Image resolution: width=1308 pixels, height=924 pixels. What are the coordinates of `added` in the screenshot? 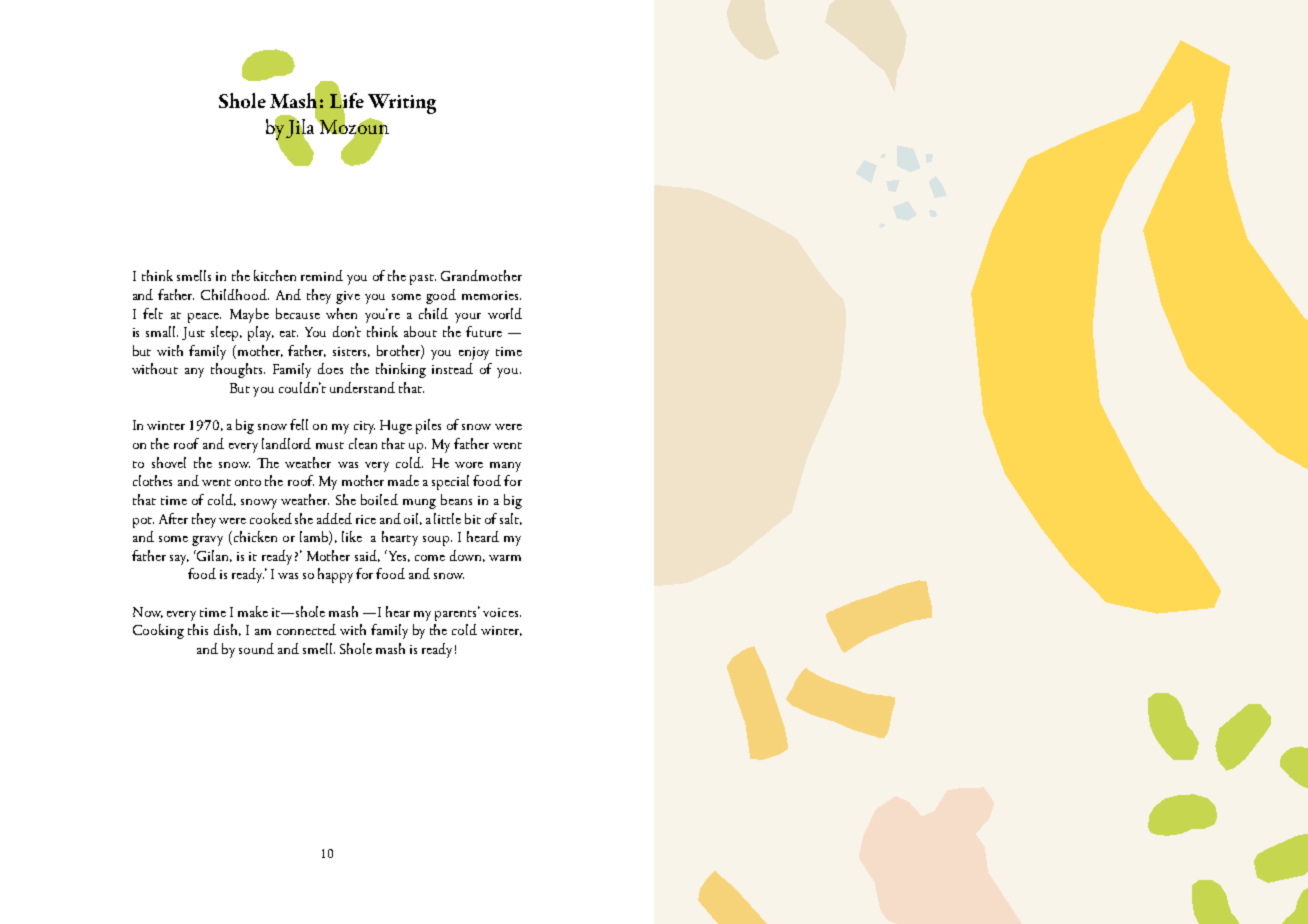 It's located at (334, 518).
